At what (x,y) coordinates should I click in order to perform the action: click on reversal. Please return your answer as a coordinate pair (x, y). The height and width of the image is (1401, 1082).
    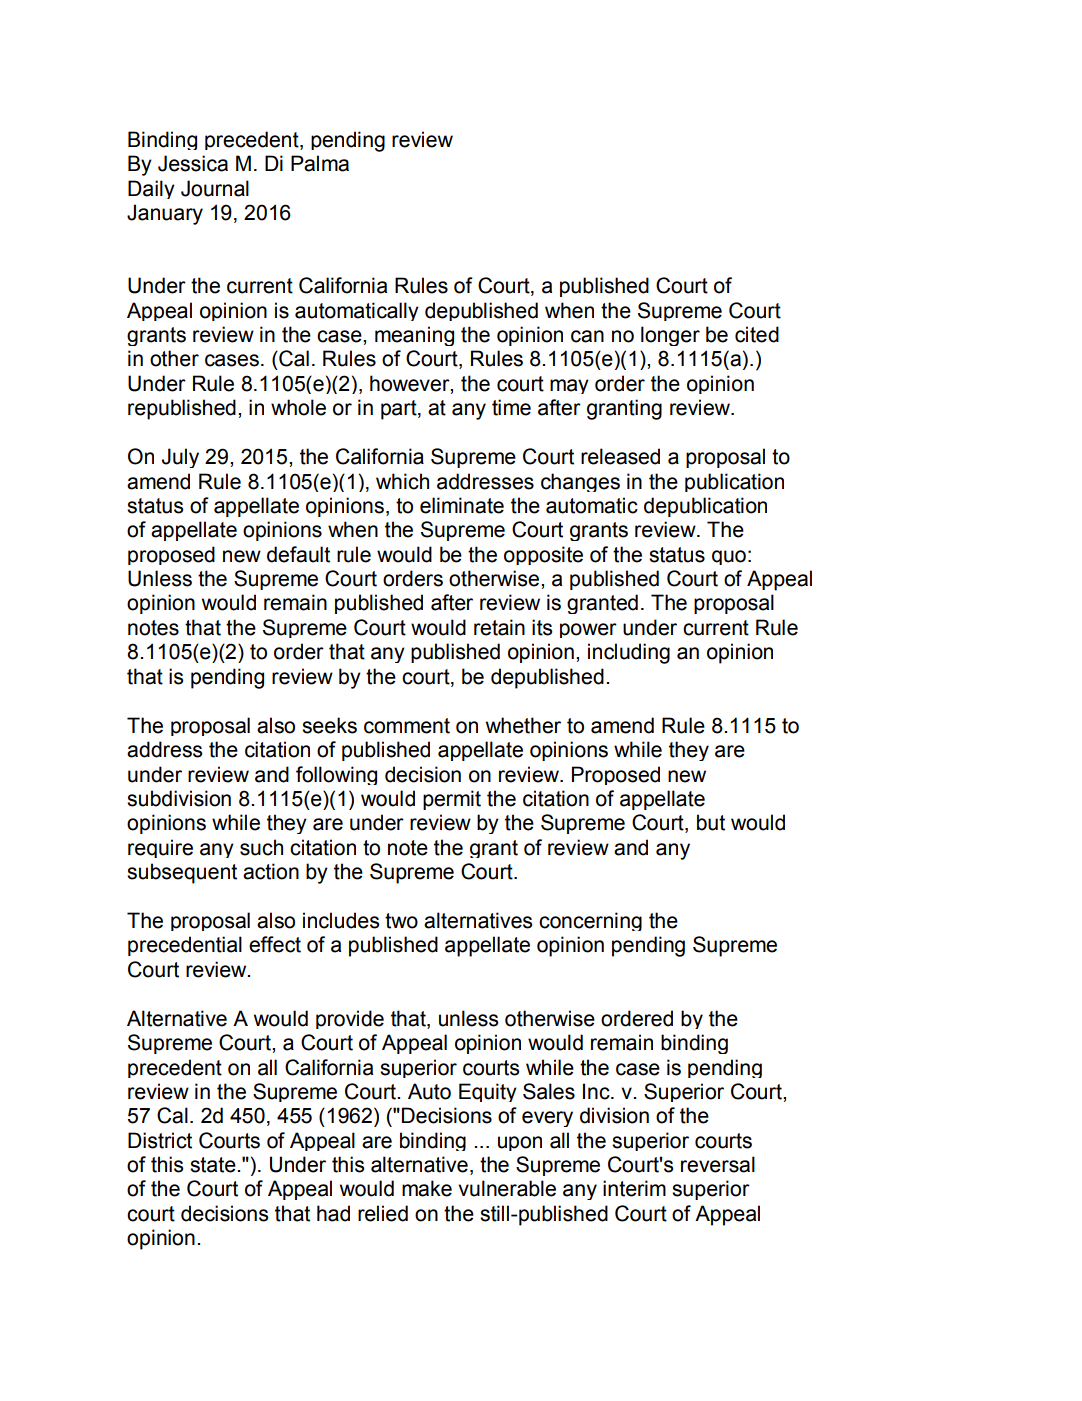
    Looking at the image, I should click on (718, 1164).
